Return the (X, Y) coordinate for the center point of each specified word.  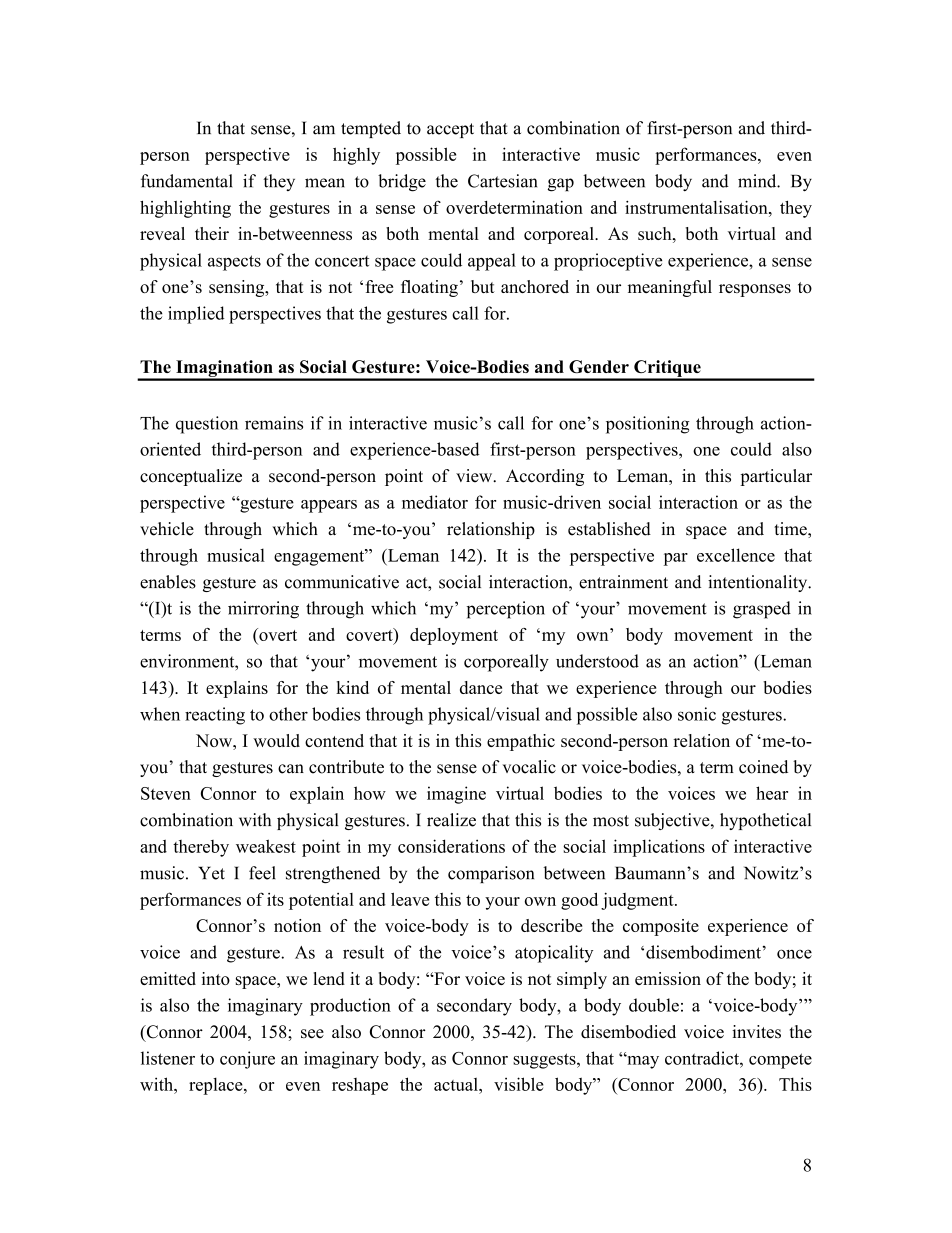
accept (450, 130)
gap (561, 185)
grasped (762, 610)
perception (506, 610)
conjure (247, 1060)
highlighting (185, 209)
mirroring (263, 610)
